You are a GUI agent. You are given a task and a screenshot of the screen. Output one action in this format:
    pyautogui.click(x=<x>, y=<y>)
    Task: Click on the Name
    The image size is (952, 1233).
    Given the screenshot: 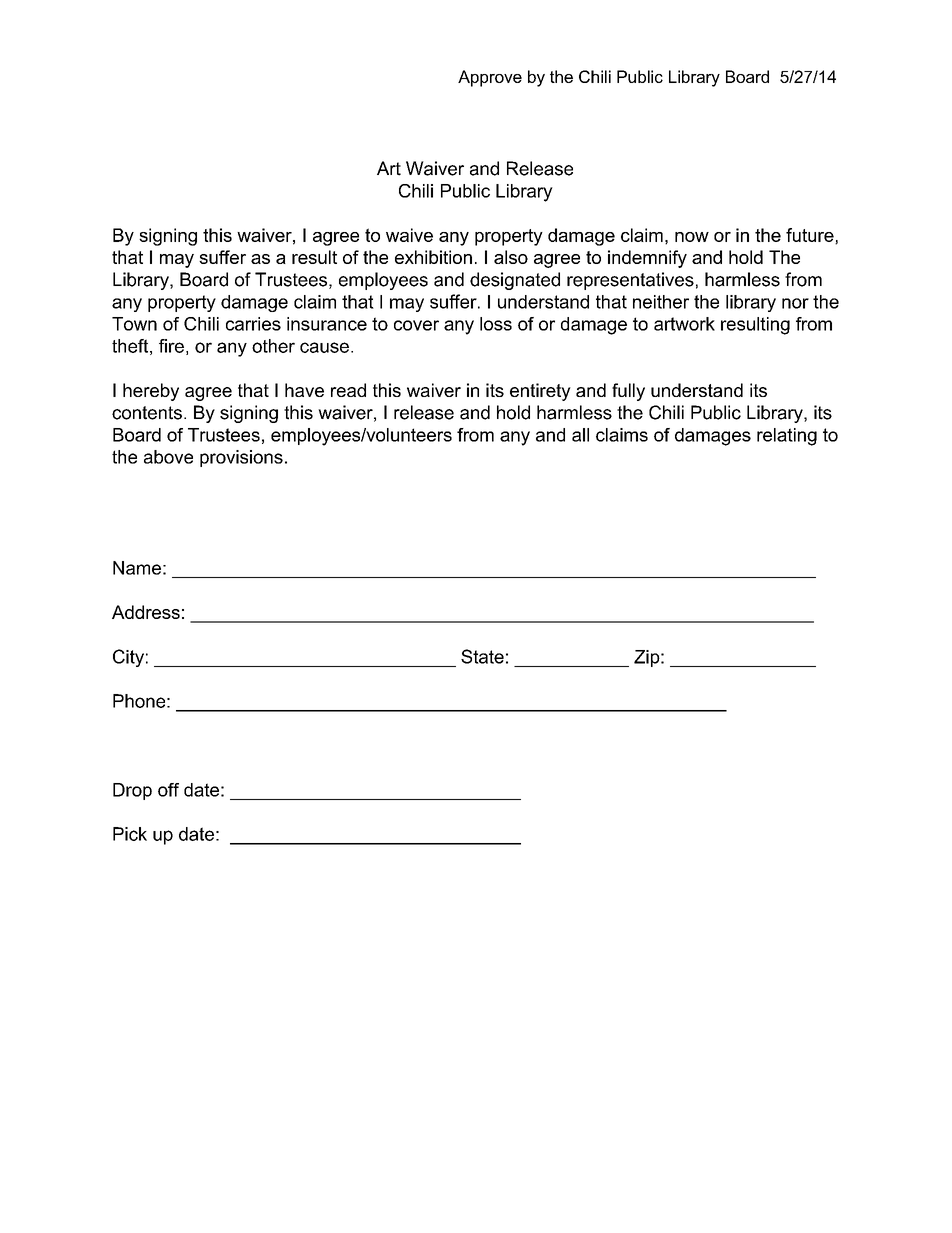 What is the action you would take?
    pyautogui.click(x=137, y=568)
